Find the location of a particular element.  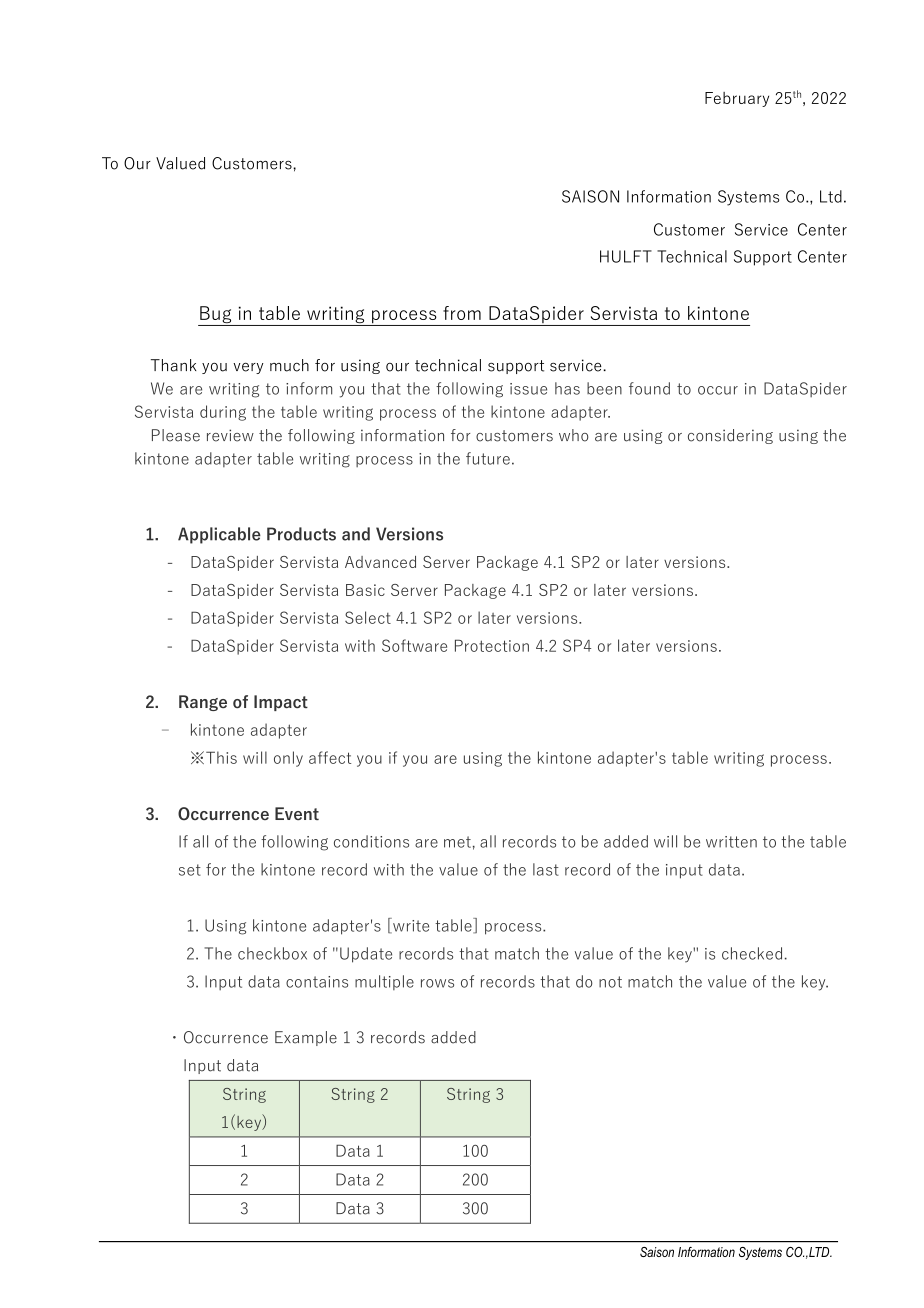

This is located at coordinates (221, 757).
